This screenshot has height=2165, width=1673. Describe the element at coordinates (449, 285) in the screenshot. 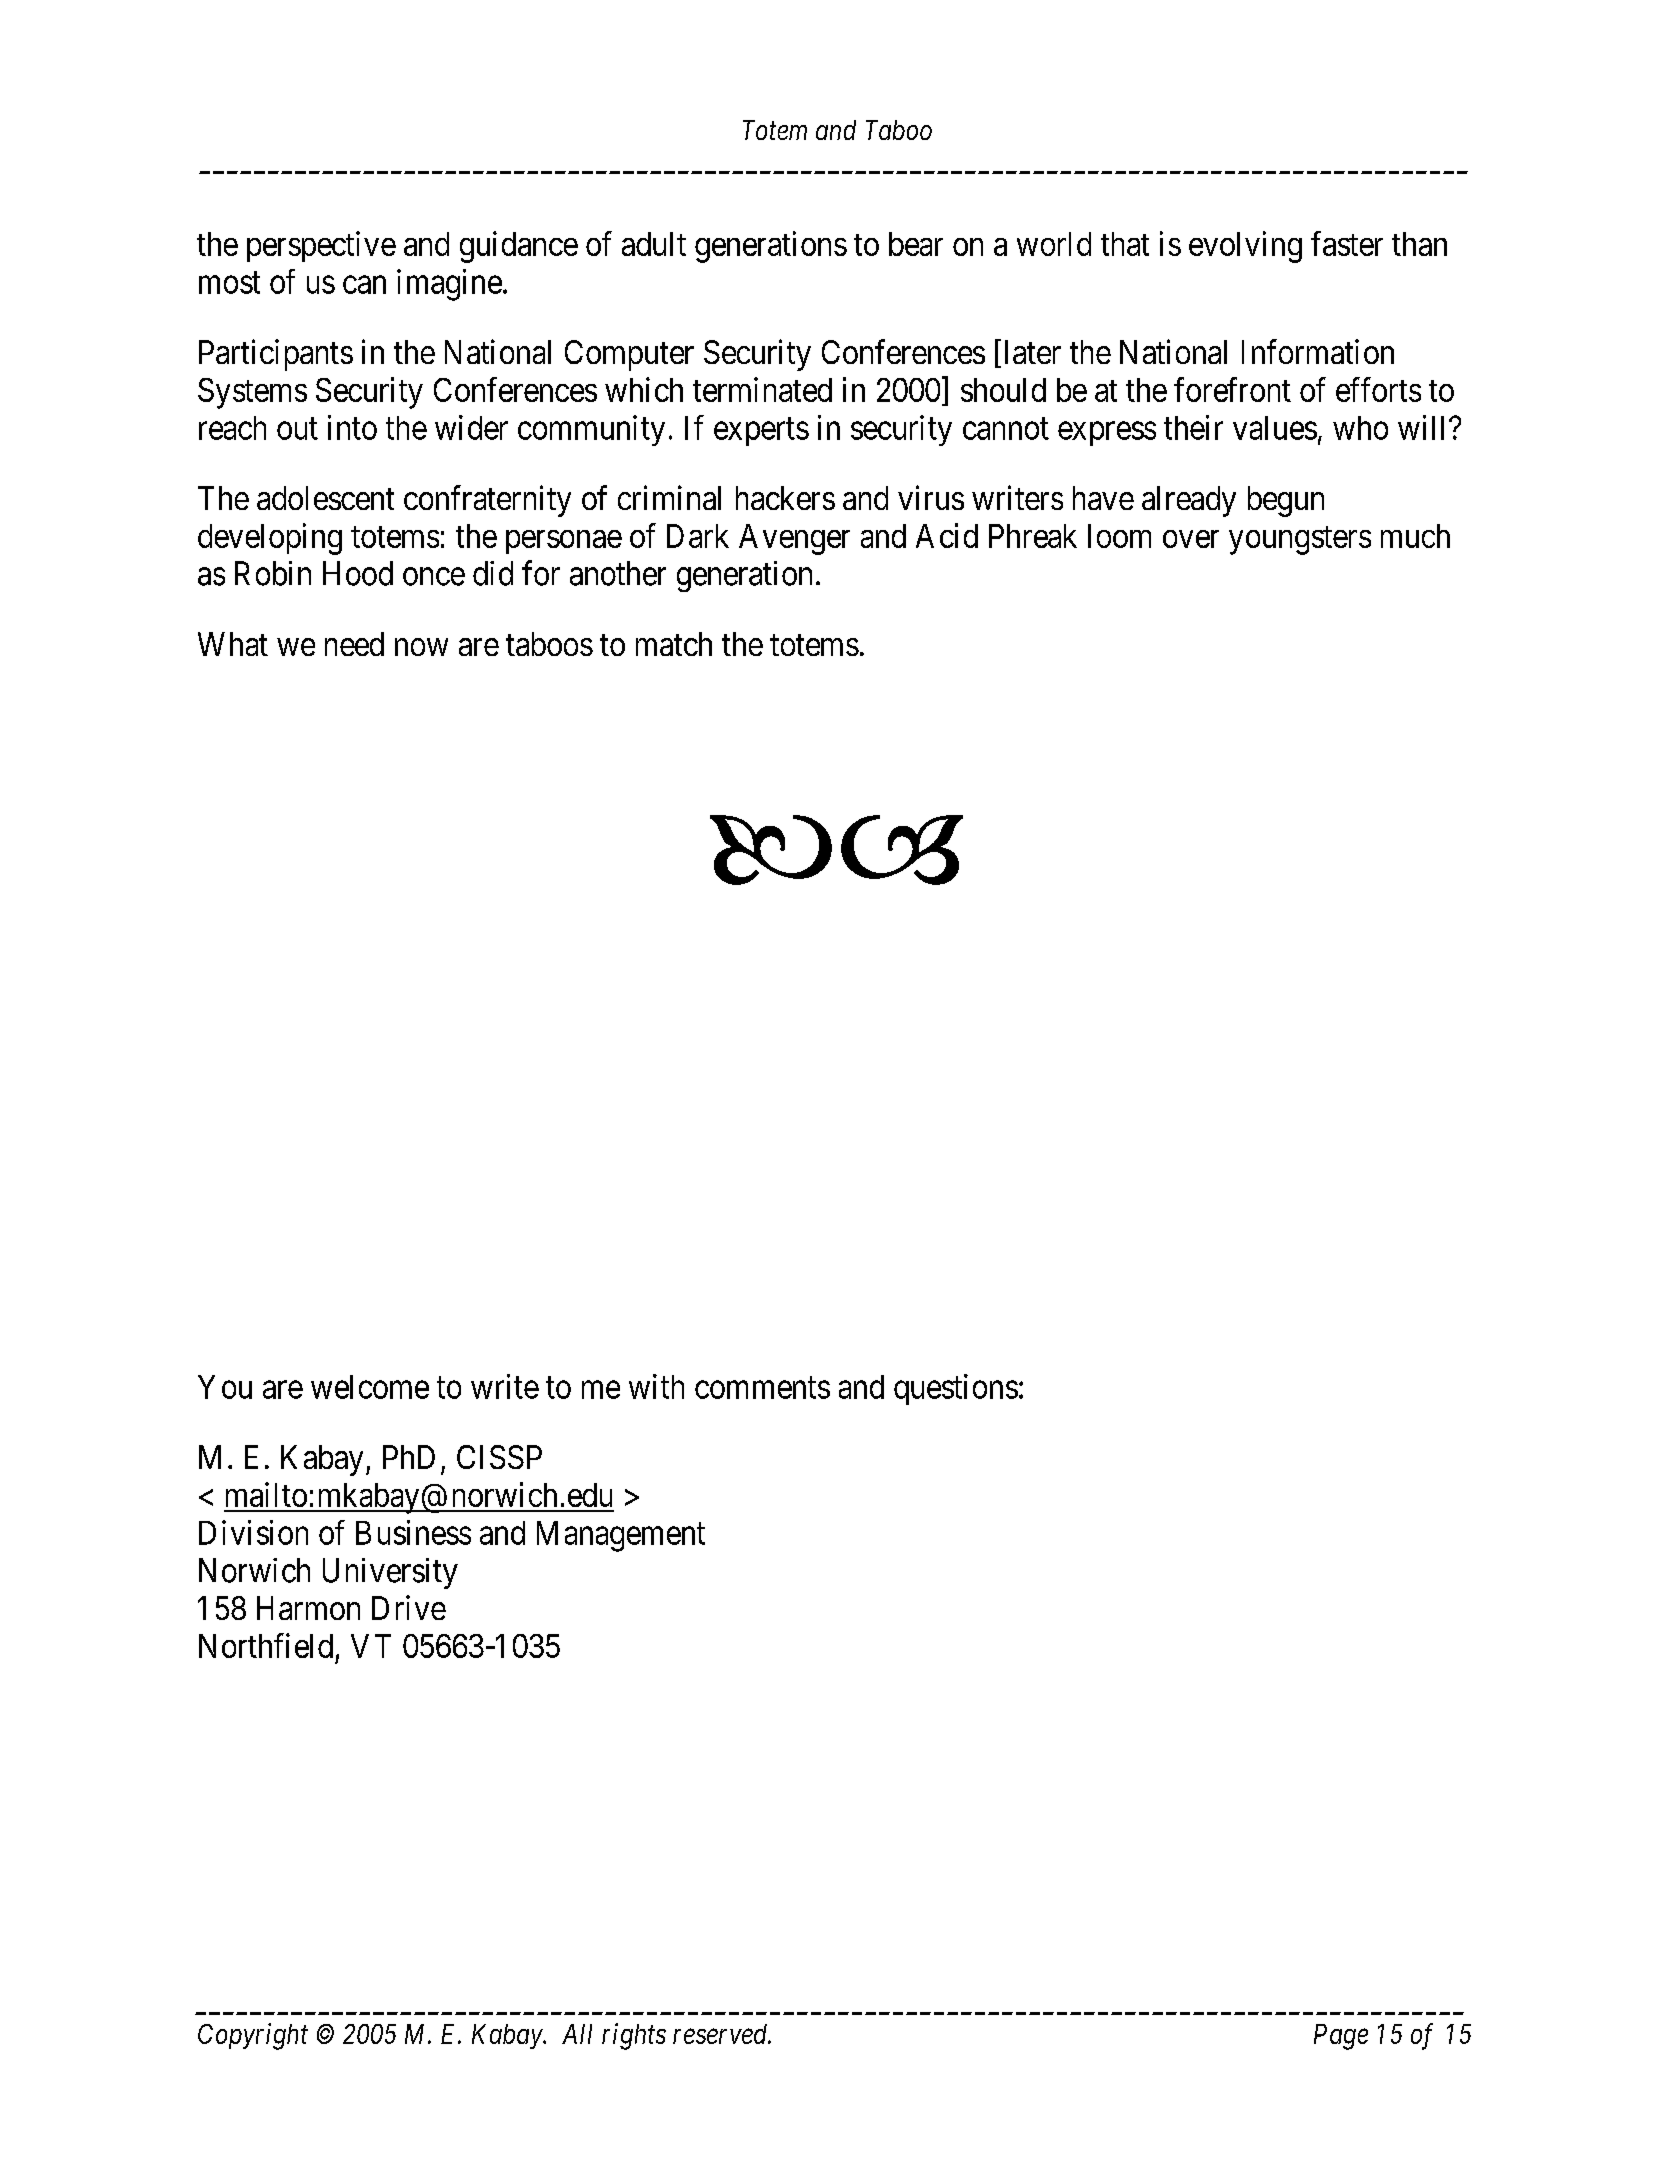

I see `imagine` at that location.
